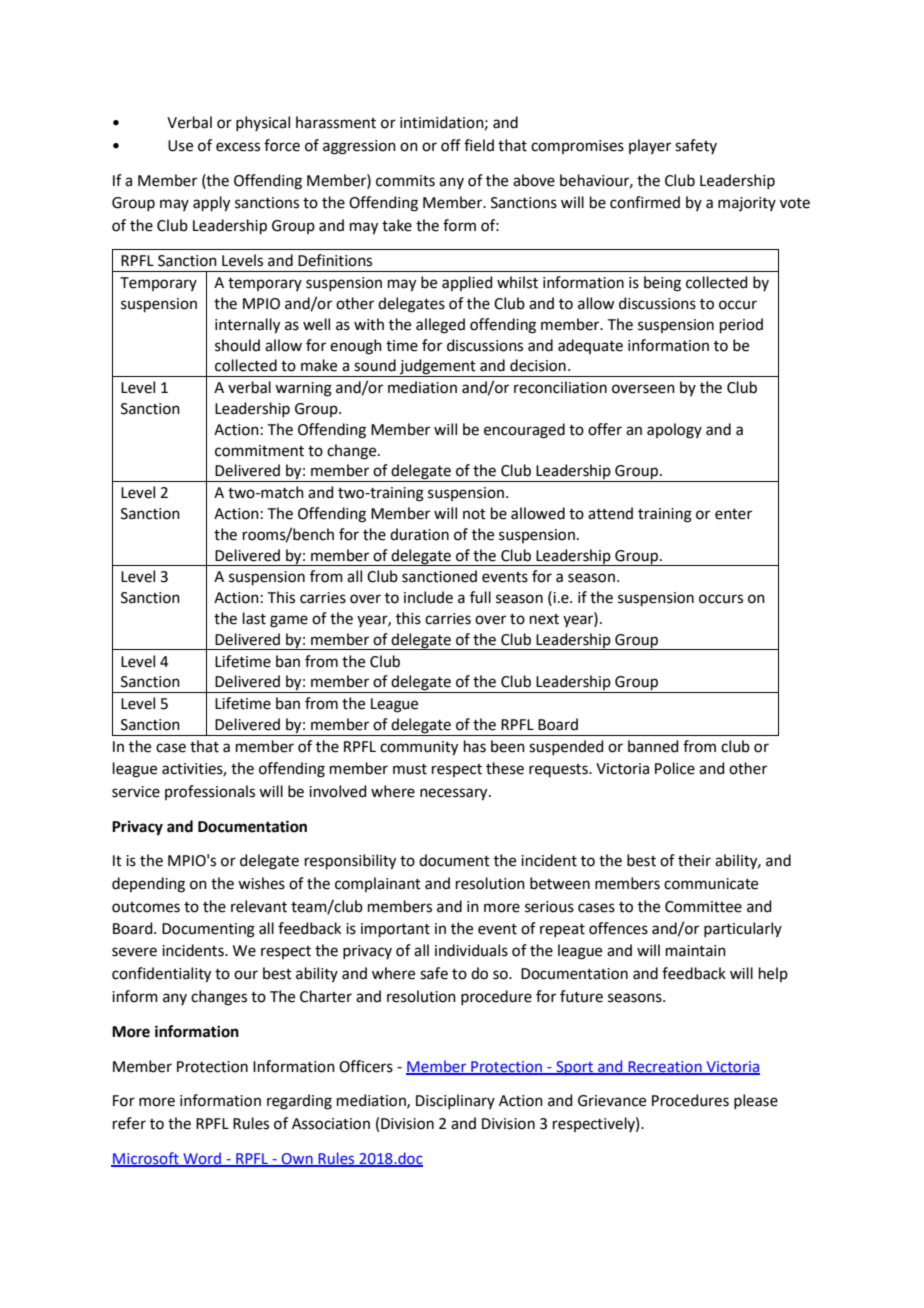  What do you see at coordinates (653, 746) in the image?
I see `banned` at bounding box center [653, 746].
